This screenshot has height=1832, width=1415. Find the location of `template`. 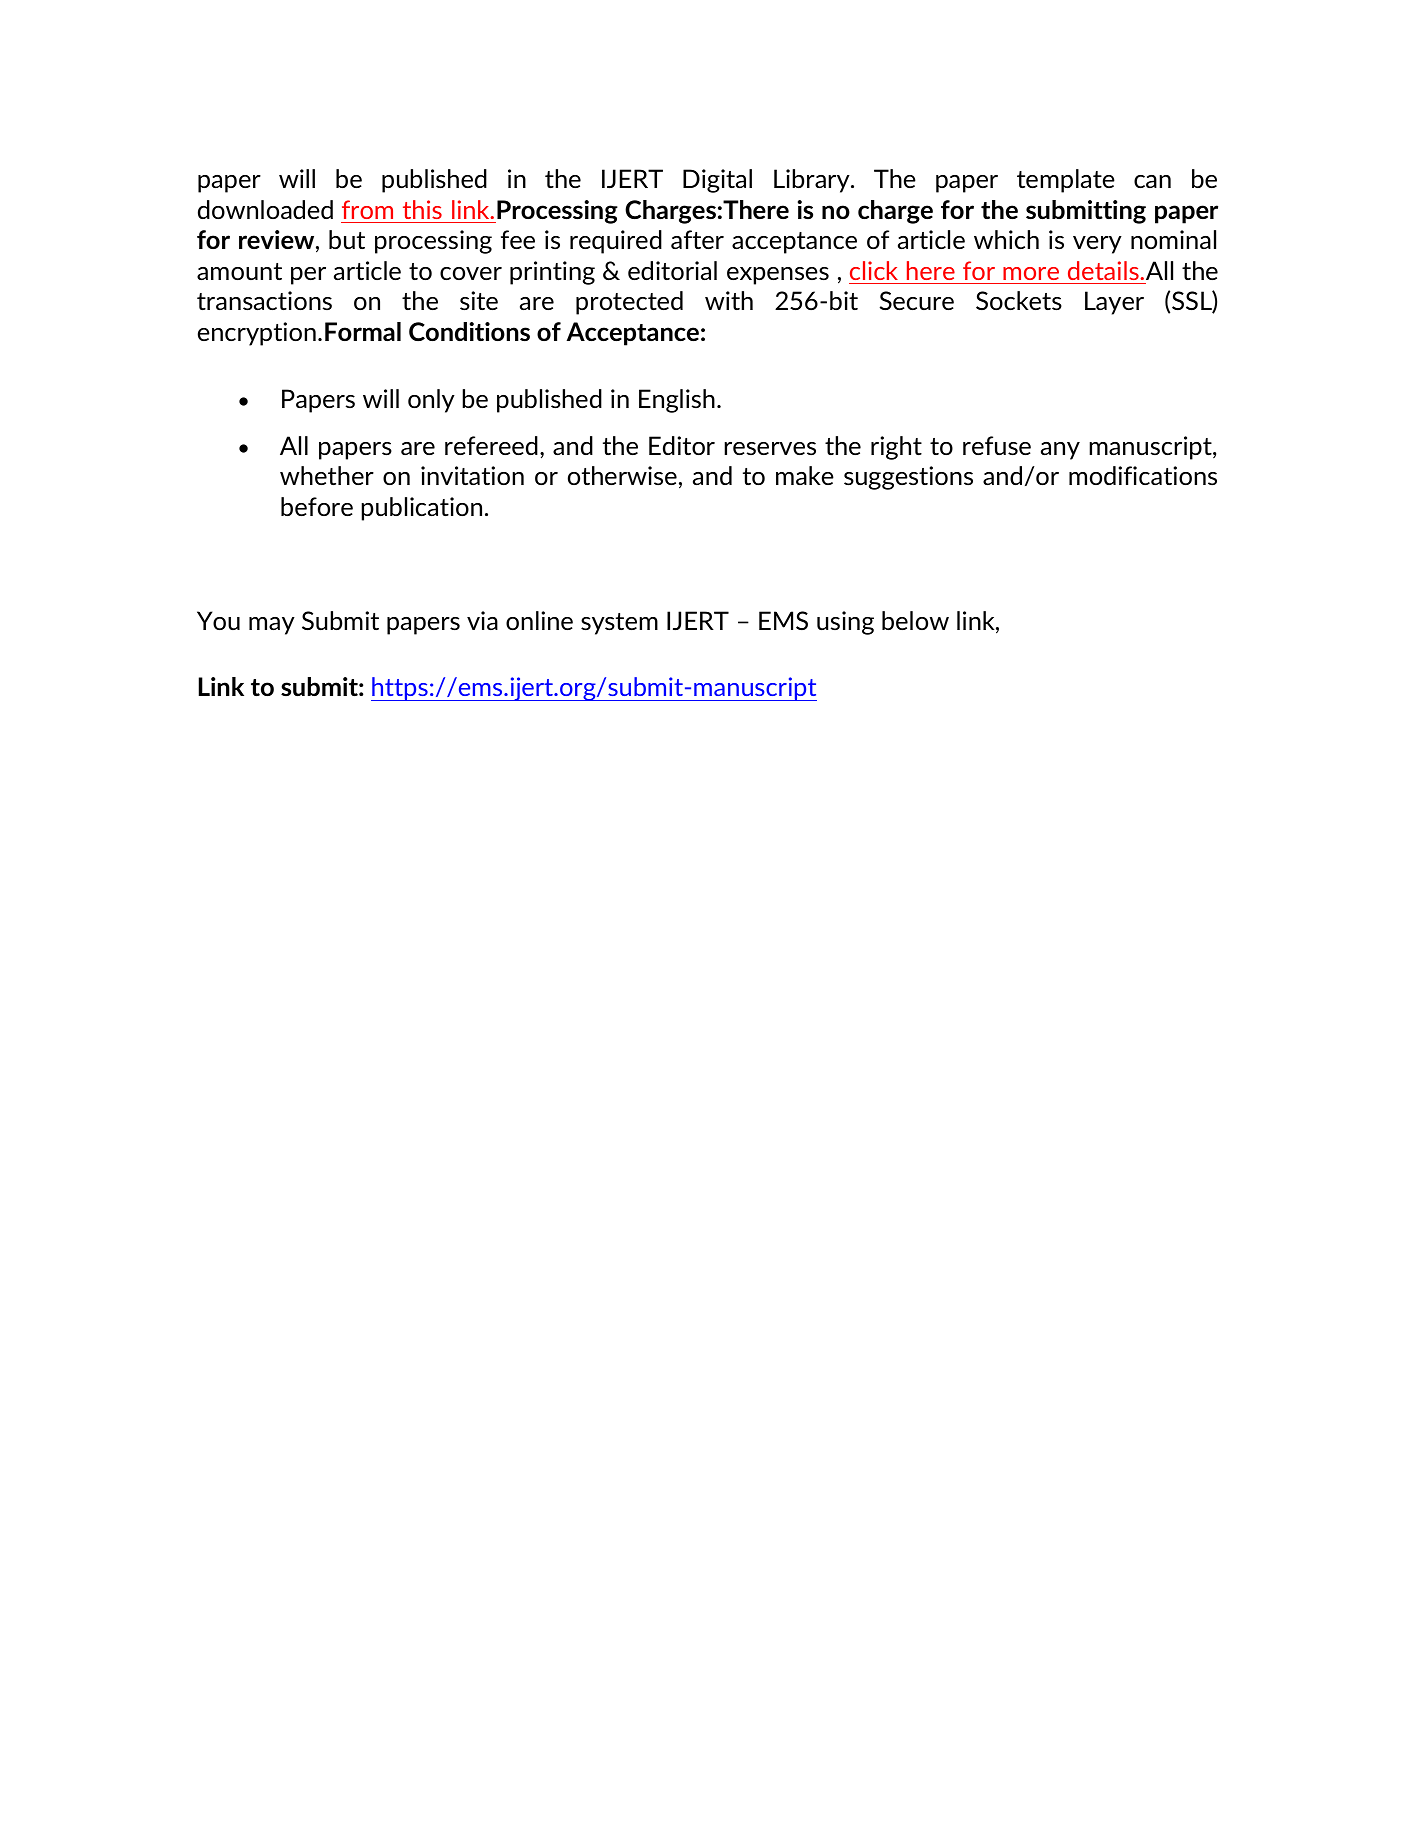

template is located at coordinates (1066, 181).
